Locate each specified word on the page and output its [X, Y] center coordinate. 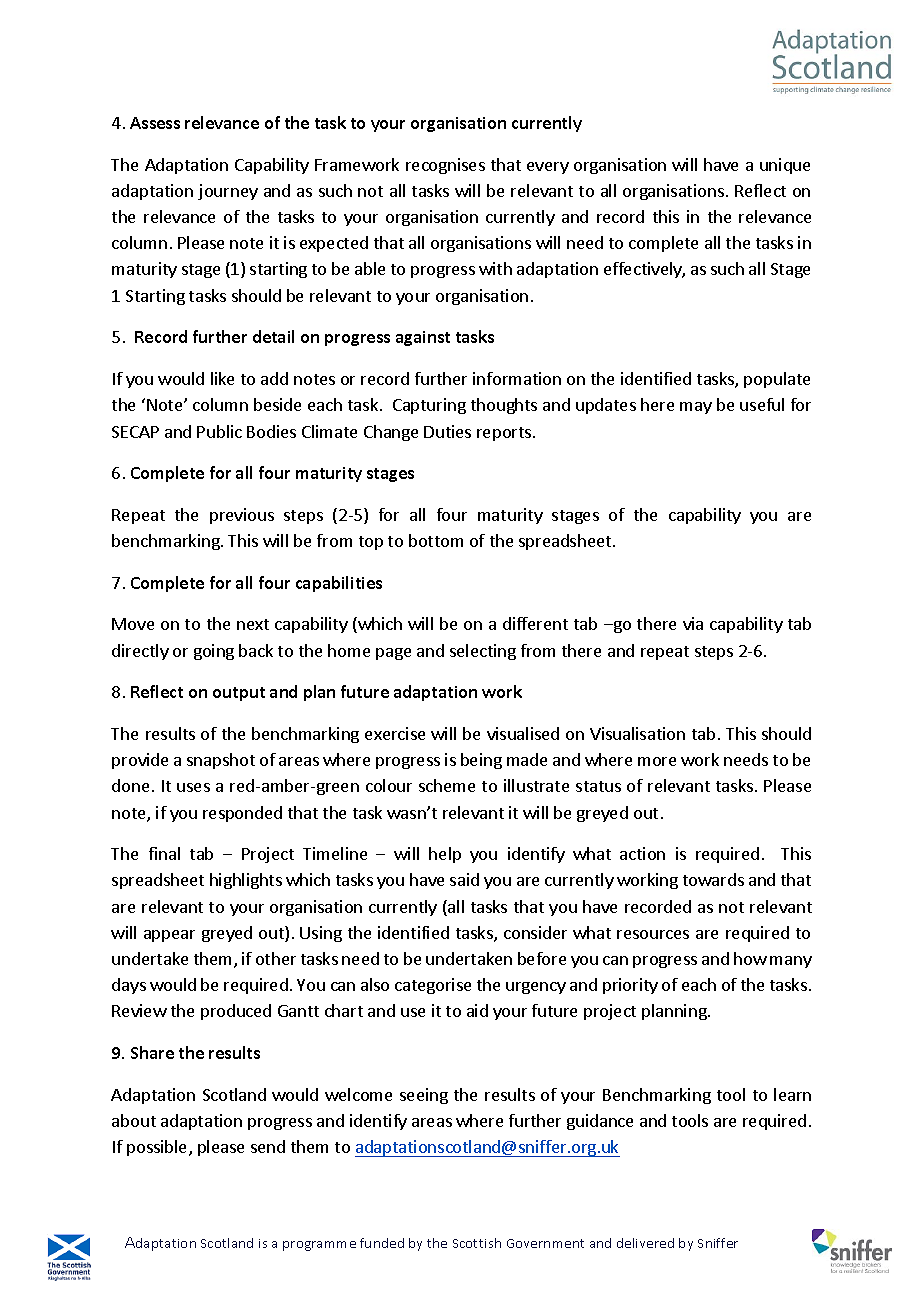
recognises [445, 166]
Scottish [477, 1243]
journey [228, 192]
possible [158, 1148]
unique [785, 166]
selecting [483, 652]
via [693, 623]
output [239, 694]
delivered [645, 1243]
